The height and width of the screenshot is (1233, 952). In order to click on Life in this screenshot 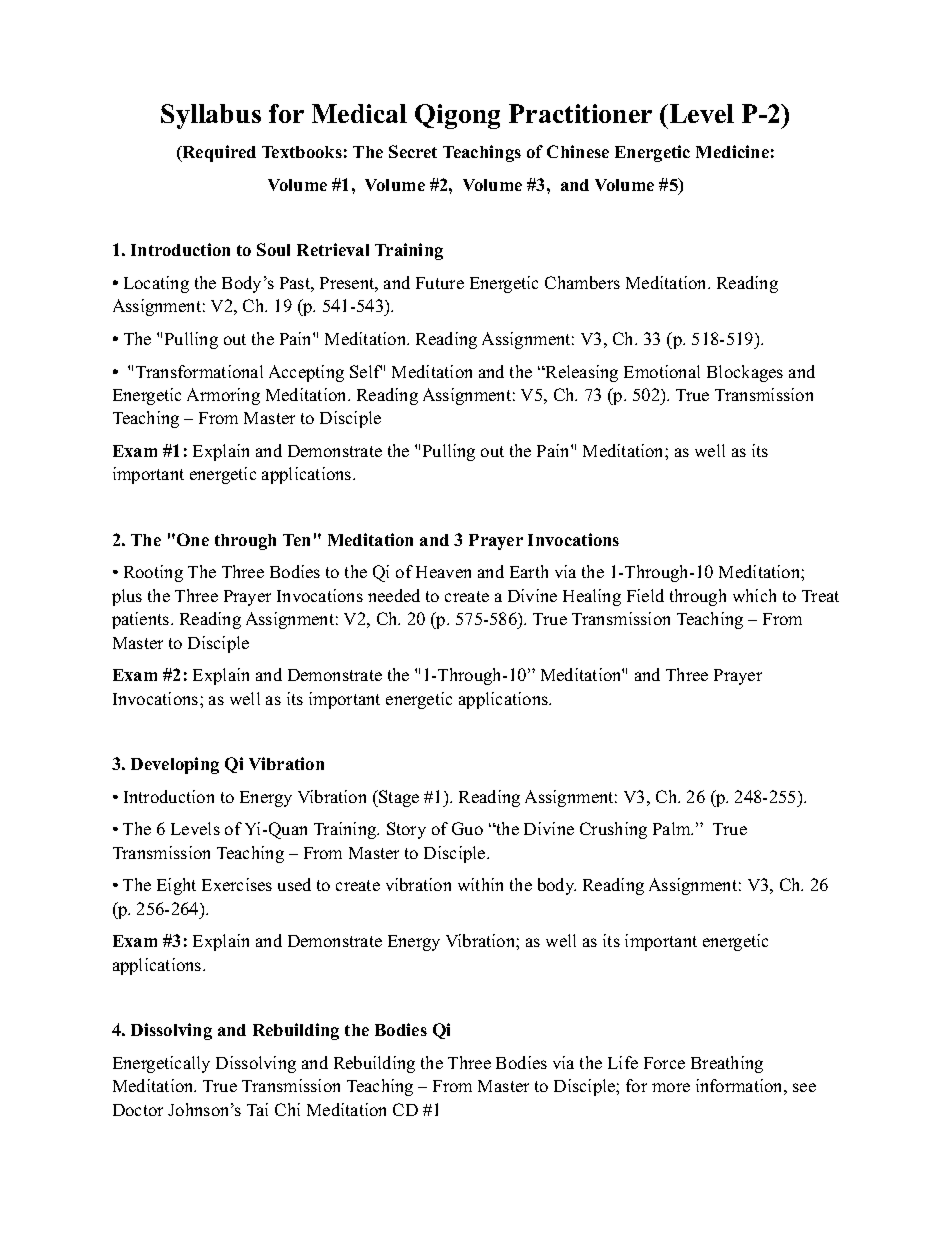, I will do `click(623, 1062)`.
